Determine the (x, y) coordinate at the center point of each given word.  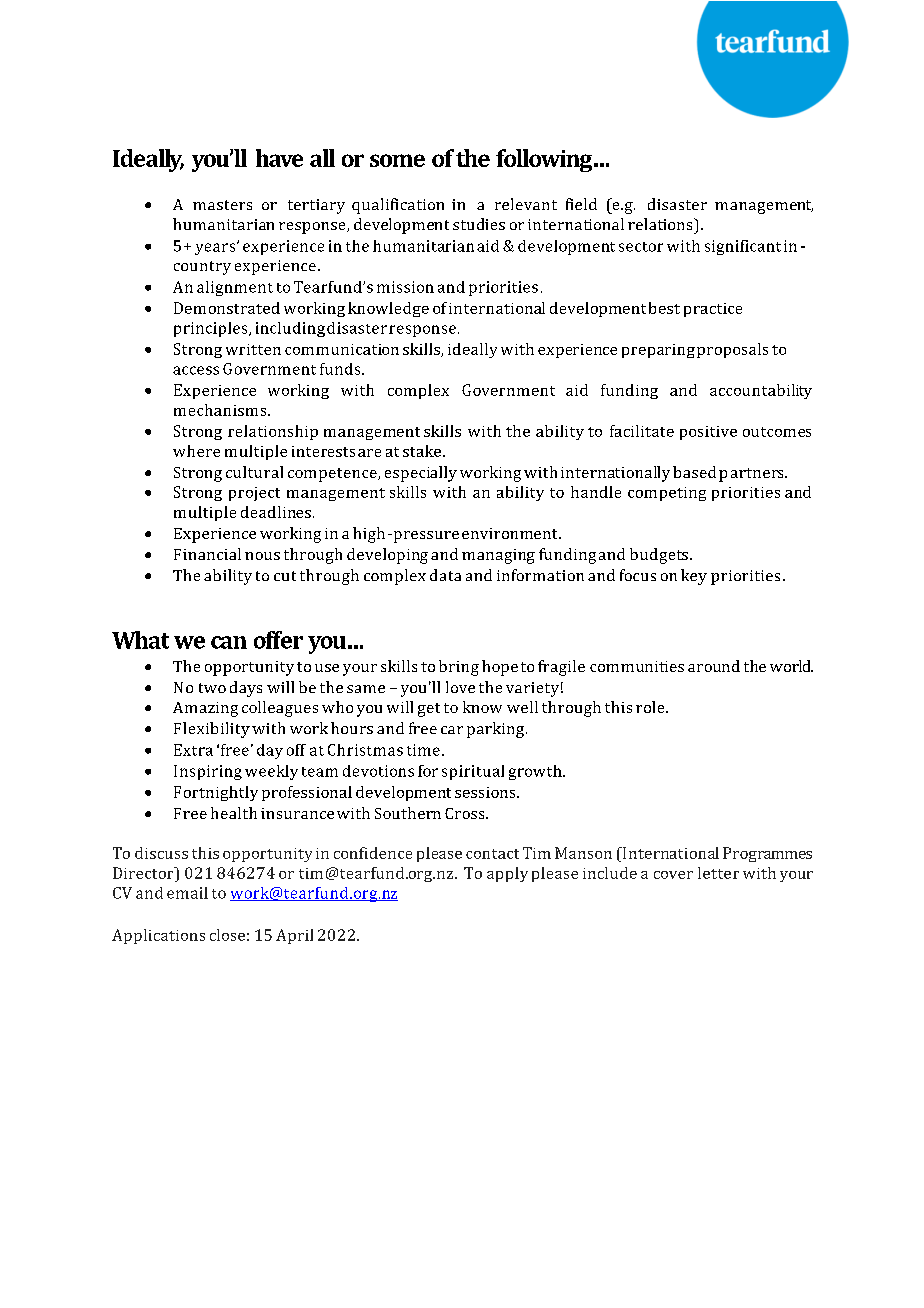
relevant (526, 204)
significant (743, 247)
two (212, 688)
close (227, 935)
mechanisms (221, 410)
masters (222, 205)
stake (423, 451)
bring (459, 668)
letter (718, 873)
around (714, 666)
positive (708, 433)
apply (507, 874)
